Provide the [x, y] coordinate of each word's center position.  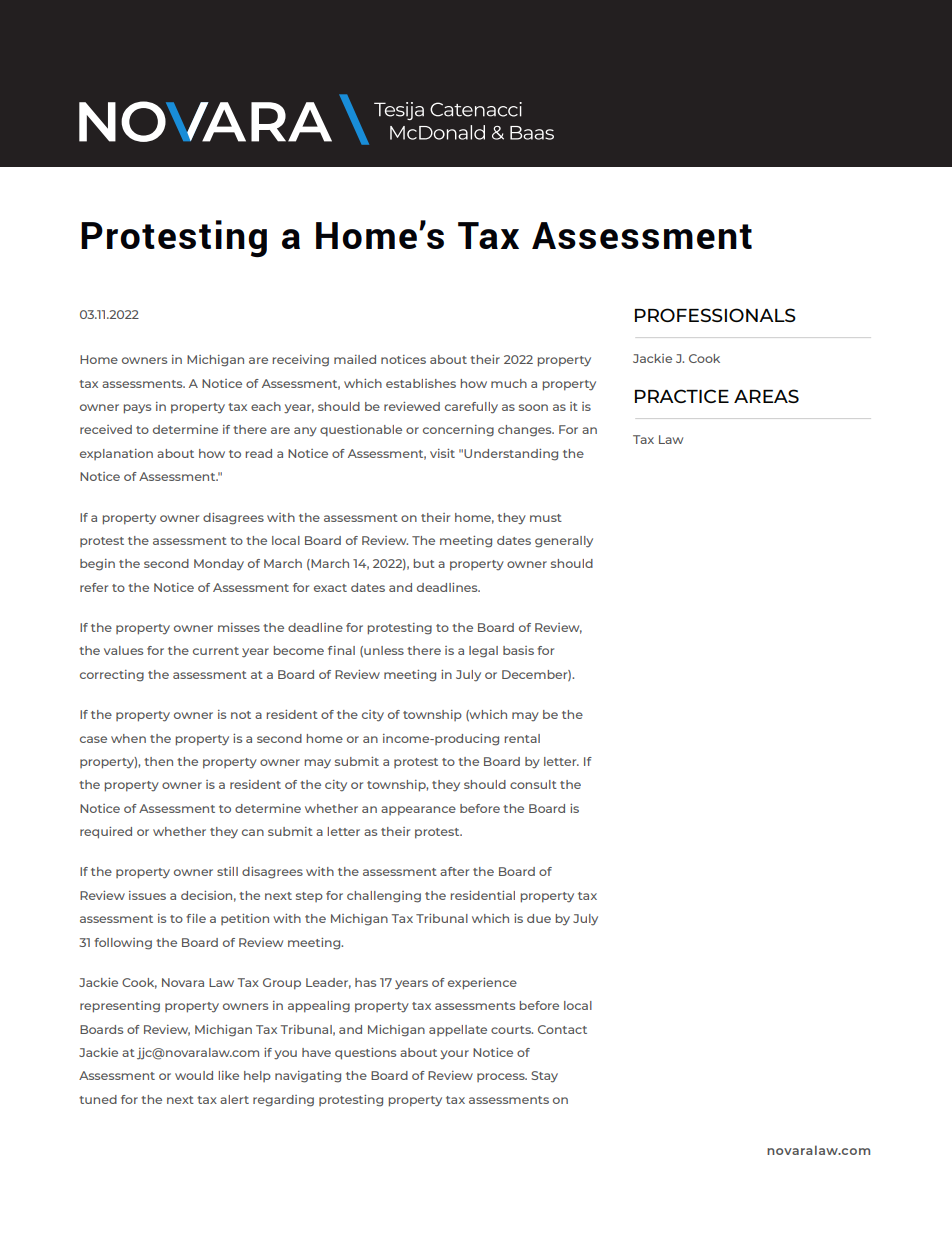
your [454, 1055]
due [539, 918]
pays [137, 409]
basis [518, 650]
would [194, 1075]
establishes [421, 383]
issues [147, 895]
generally [564, 542]
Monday [219, 565]
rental [522, 738]
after [454, 871]
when [128, 738]
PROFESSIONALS [715, 315]
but [424, 563]
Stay [544, 1077]
